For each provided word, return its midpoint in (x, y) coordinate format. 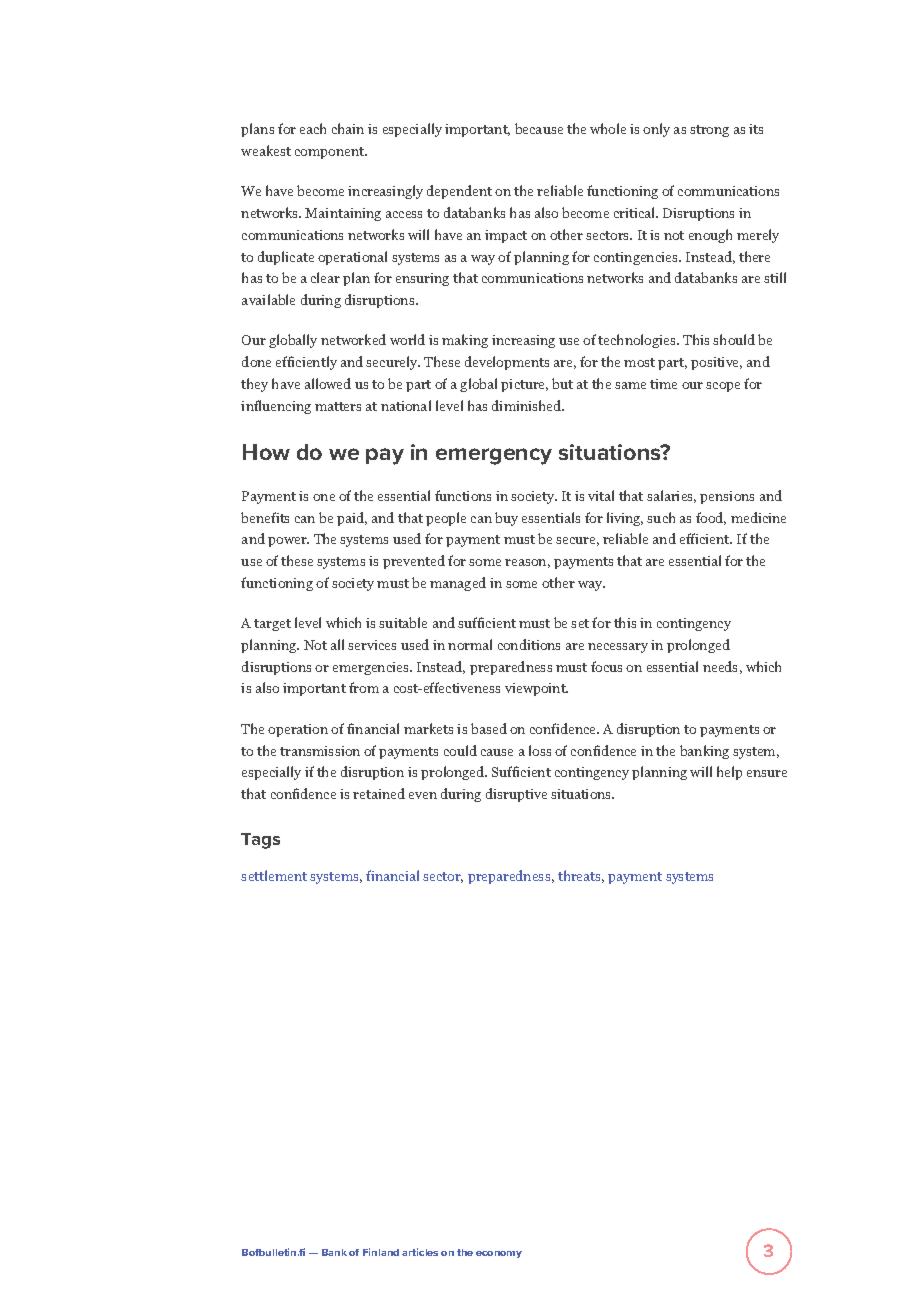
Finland (381, 1252)
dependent (459, 192)
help (729, 773)
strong (709, 131)
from (364, 687)
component (331, 153)
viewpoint (536, 689)
